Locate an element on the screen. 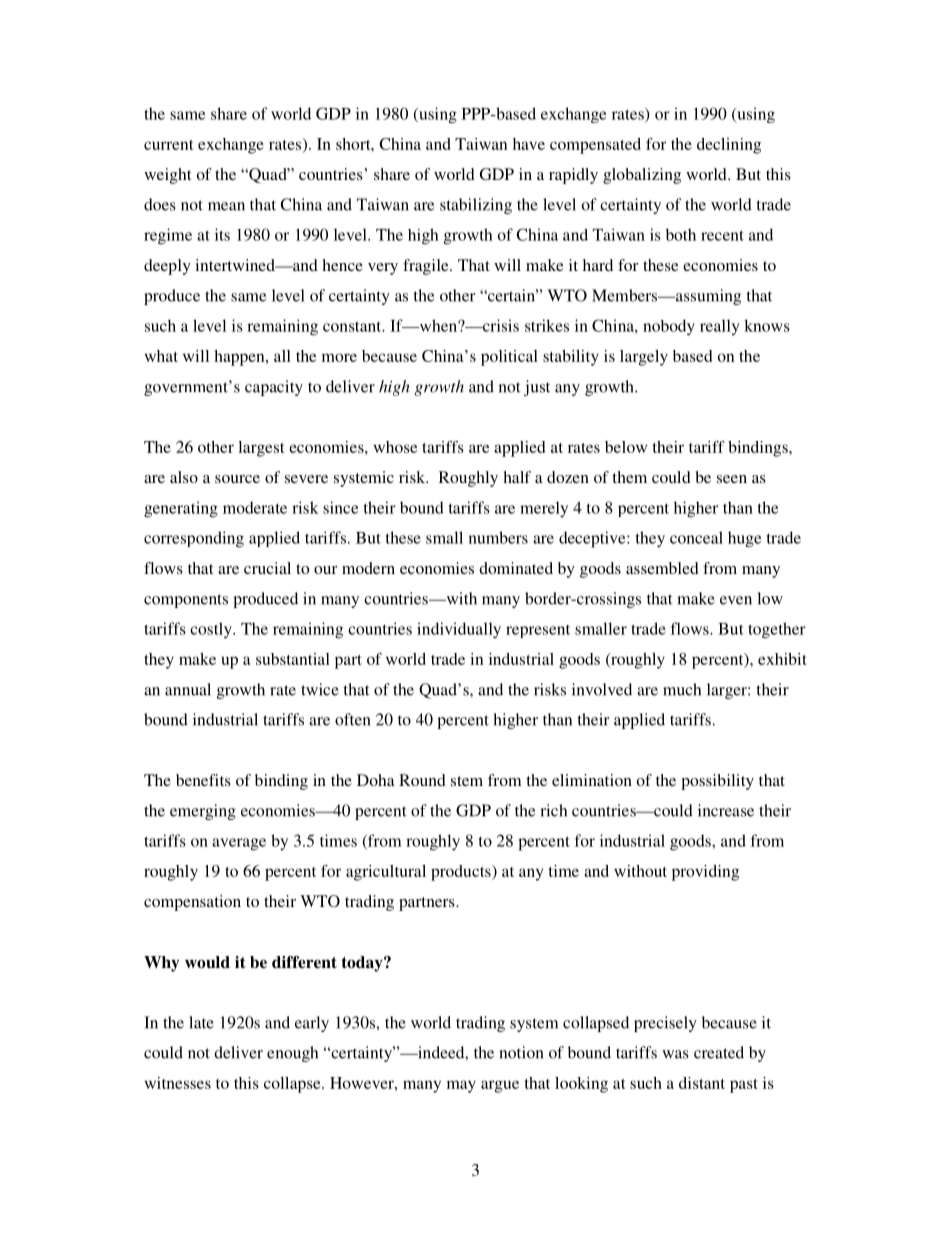 This screenshot has height=1233, width=952. declining is located at coordinates (729, 146).
